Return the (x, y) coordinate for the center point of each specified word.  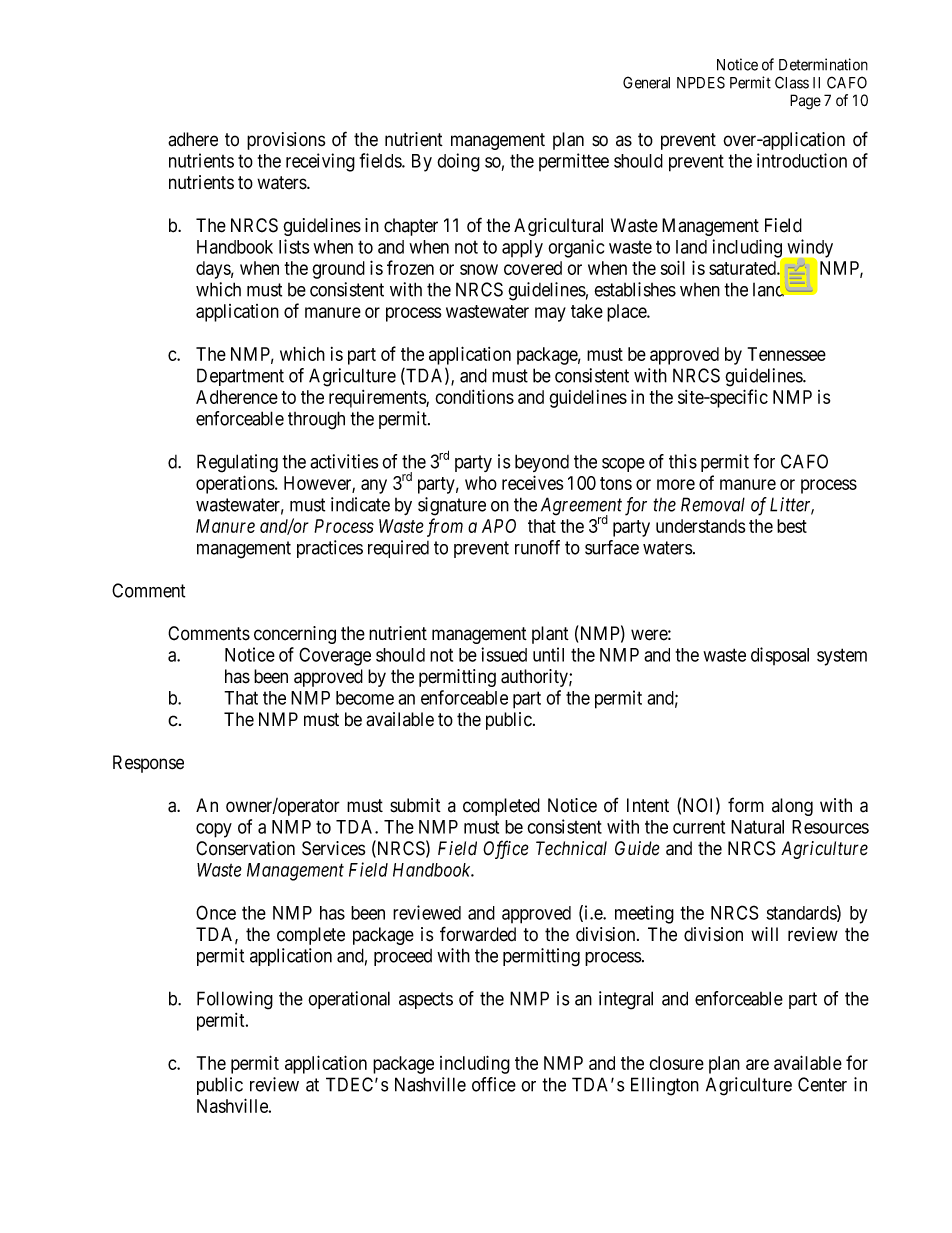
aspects (426, 1000)
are (757, 1064)
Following (235, 1000)
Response (148, 764)
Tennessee (787, 354)
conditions (474, 396)
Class (792, 82)
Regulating (237, 463)
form (746, 805)
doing (458, 162)
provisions (286, 141)
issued (504, 654)
